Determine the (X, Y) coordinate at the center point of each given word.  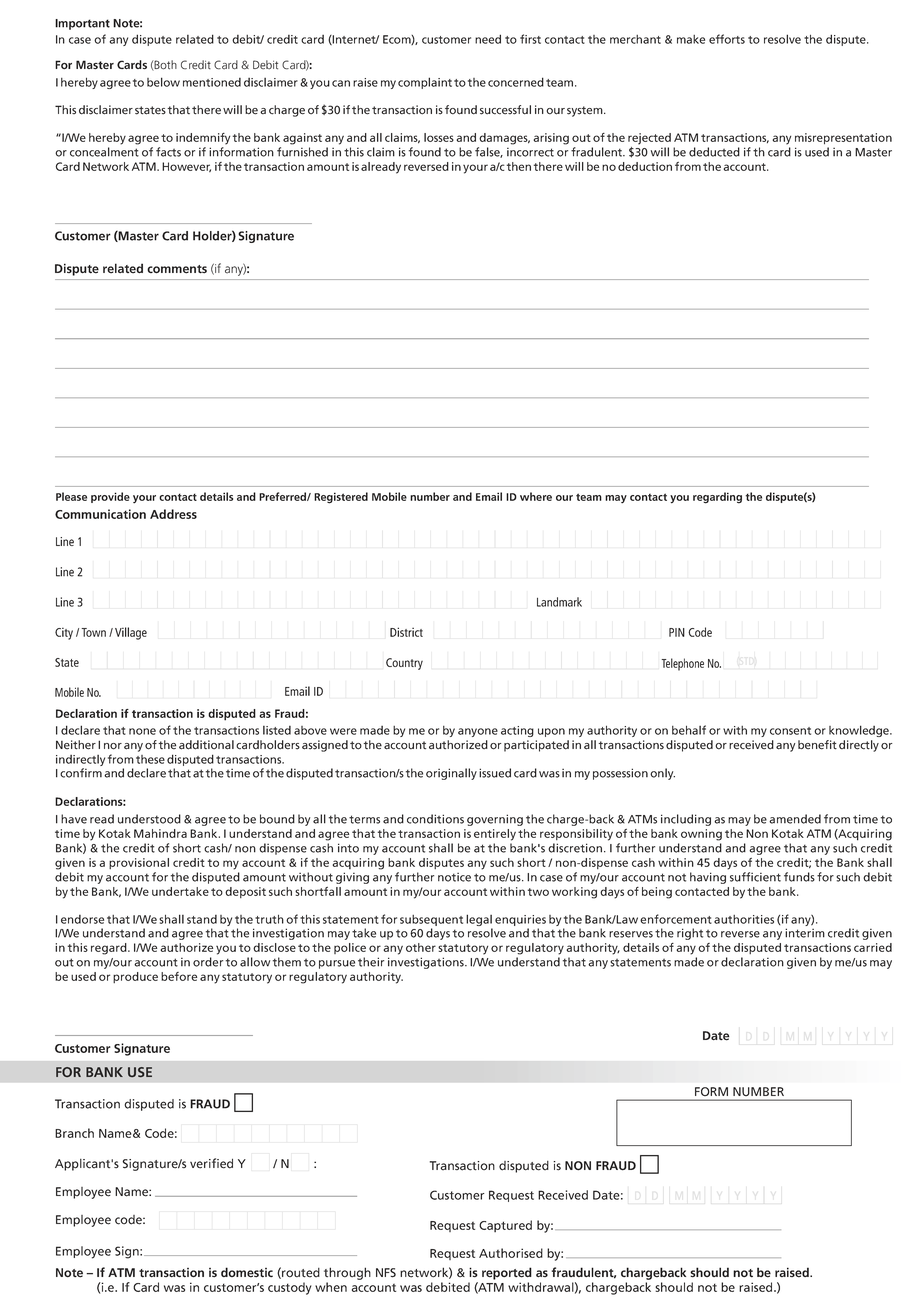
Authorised (511, 1253)
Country (404, 664)
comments (177, 269)
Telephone (683, 664)
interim (805, 933)
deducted (714, 152)
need (488, 39)
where (536, 496)
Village (131, 633)
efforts (727, 39)
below (163, 82)
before (179, 976)
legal (479, 921)
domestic (247, 1272)
